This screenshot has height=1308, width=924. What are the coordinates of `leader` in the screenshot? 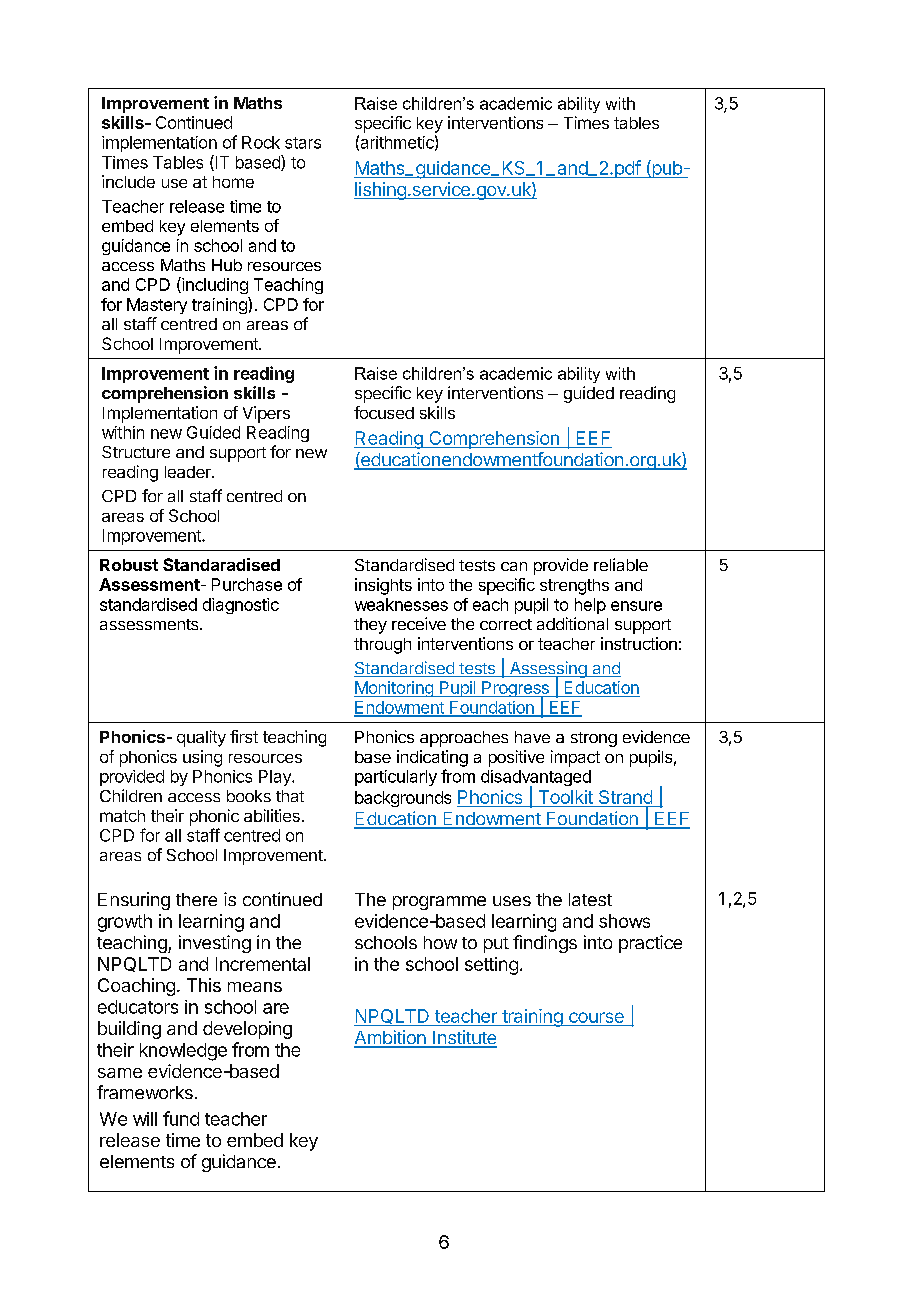 It's located at (189, 472).
